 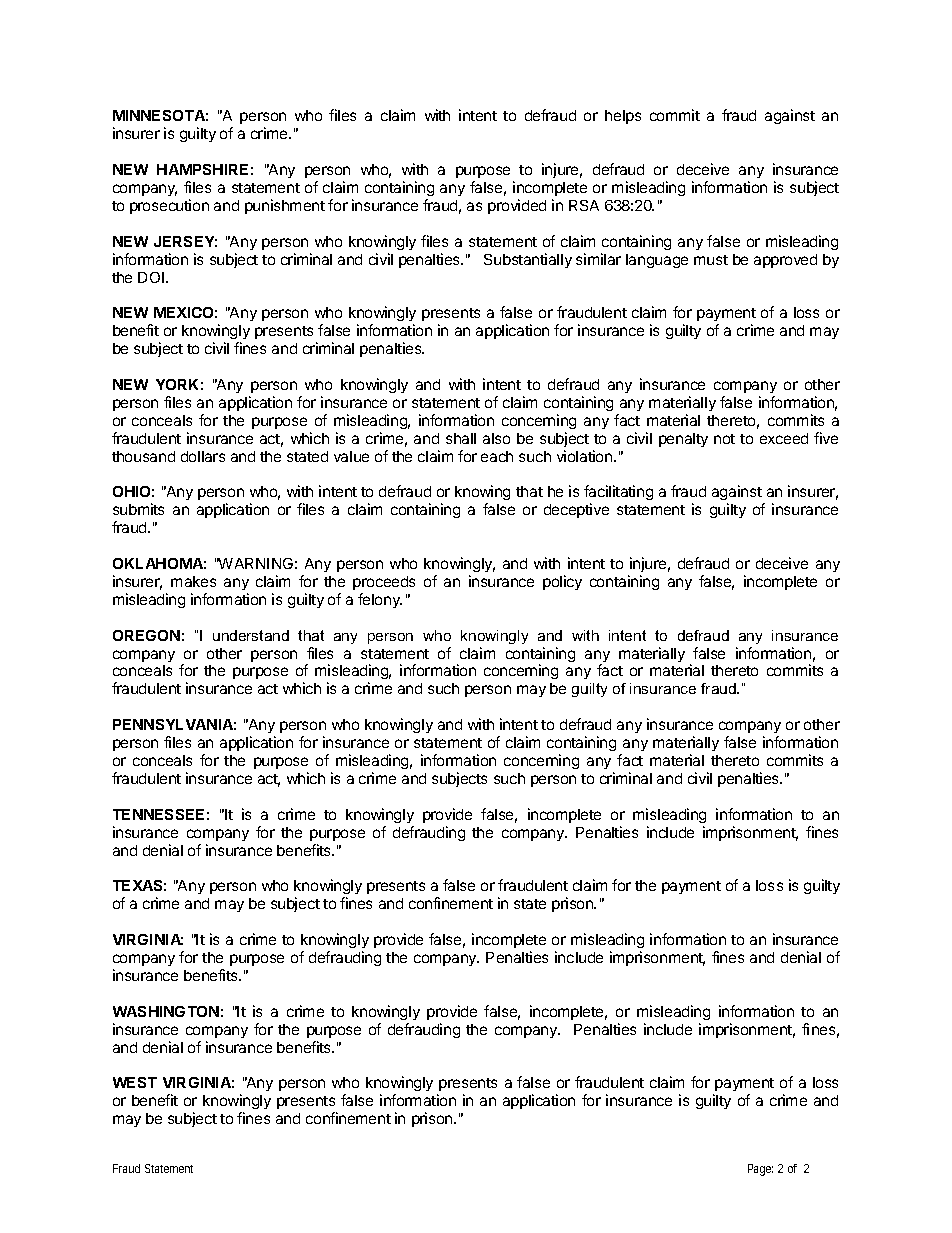 What do you see at coordinates (576, 510) in the screenshot?
I see `deceptive` at bounding box center [576, 510].
